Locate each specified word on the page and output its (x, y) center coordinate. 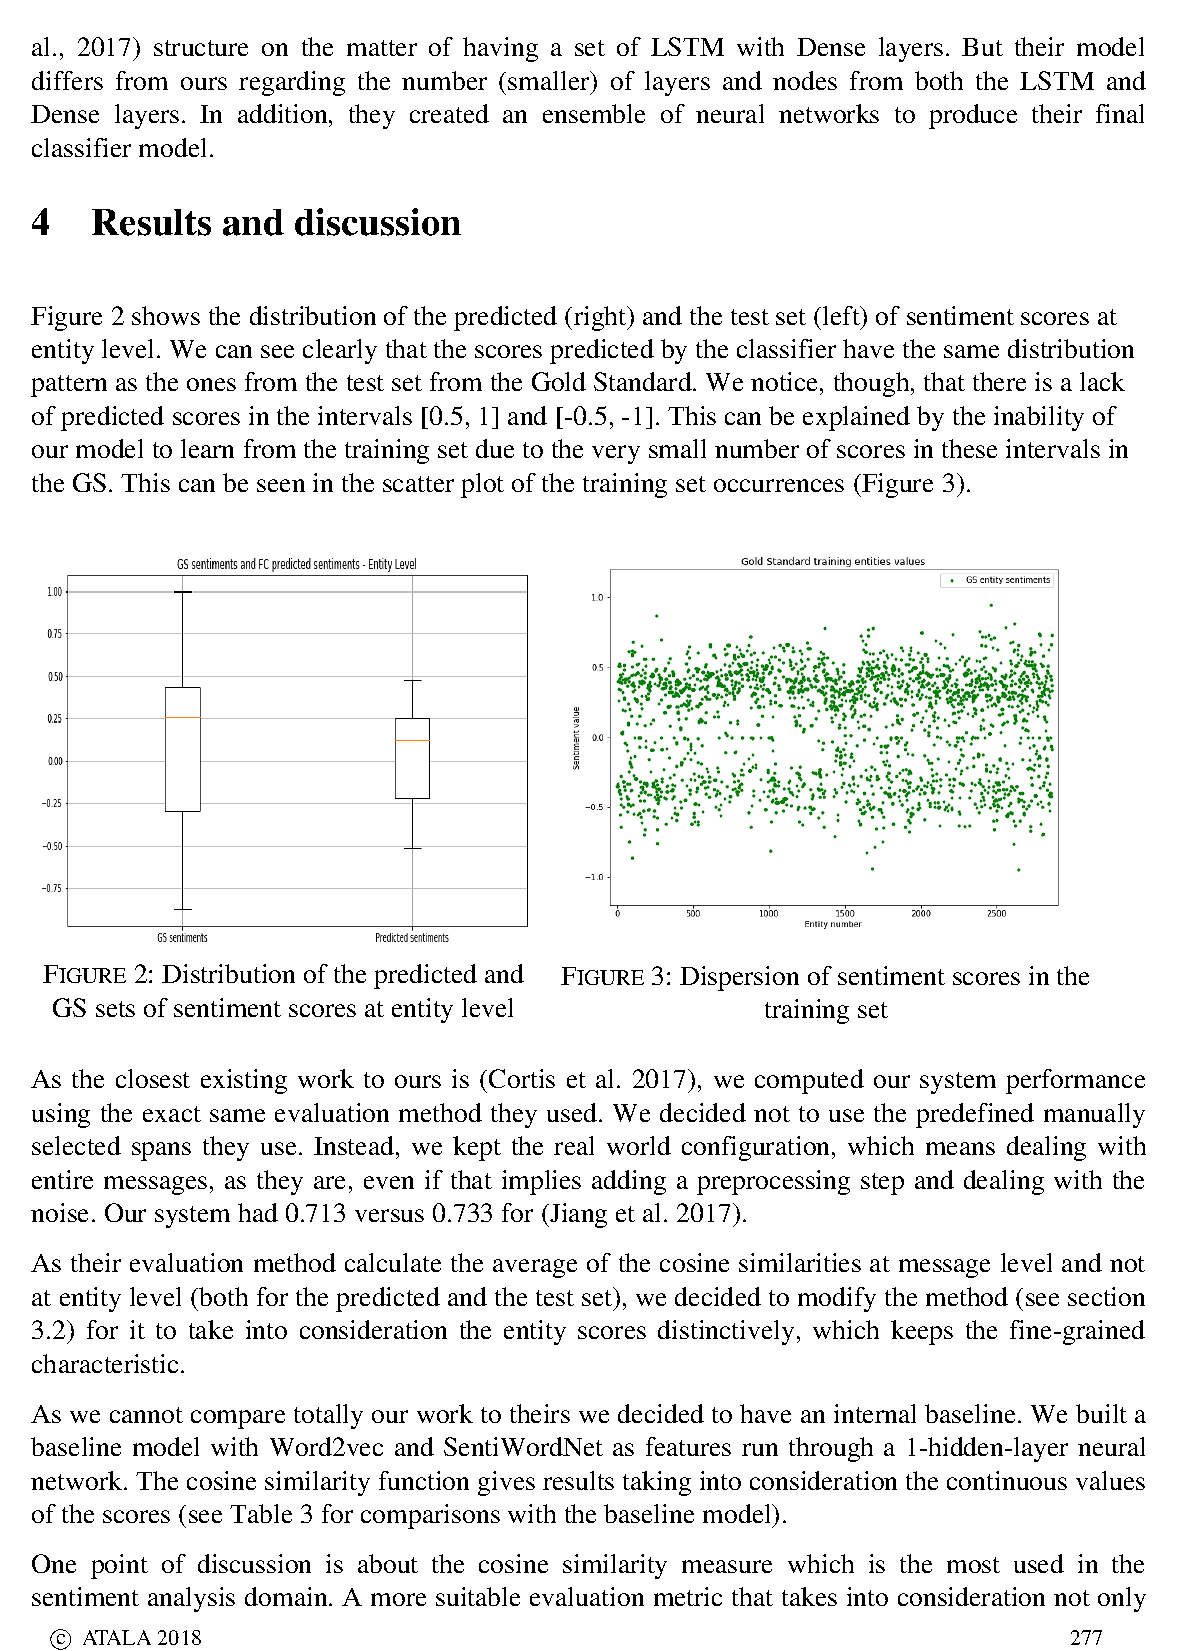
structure (201, 48)
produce (973, 116)
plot (482, 485)
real (574, 1145)
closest (153, 1078)
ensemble (594, 113)
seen (281, 485)
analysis (191, 1599)
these (969, 448)
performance (1075, 1081)
